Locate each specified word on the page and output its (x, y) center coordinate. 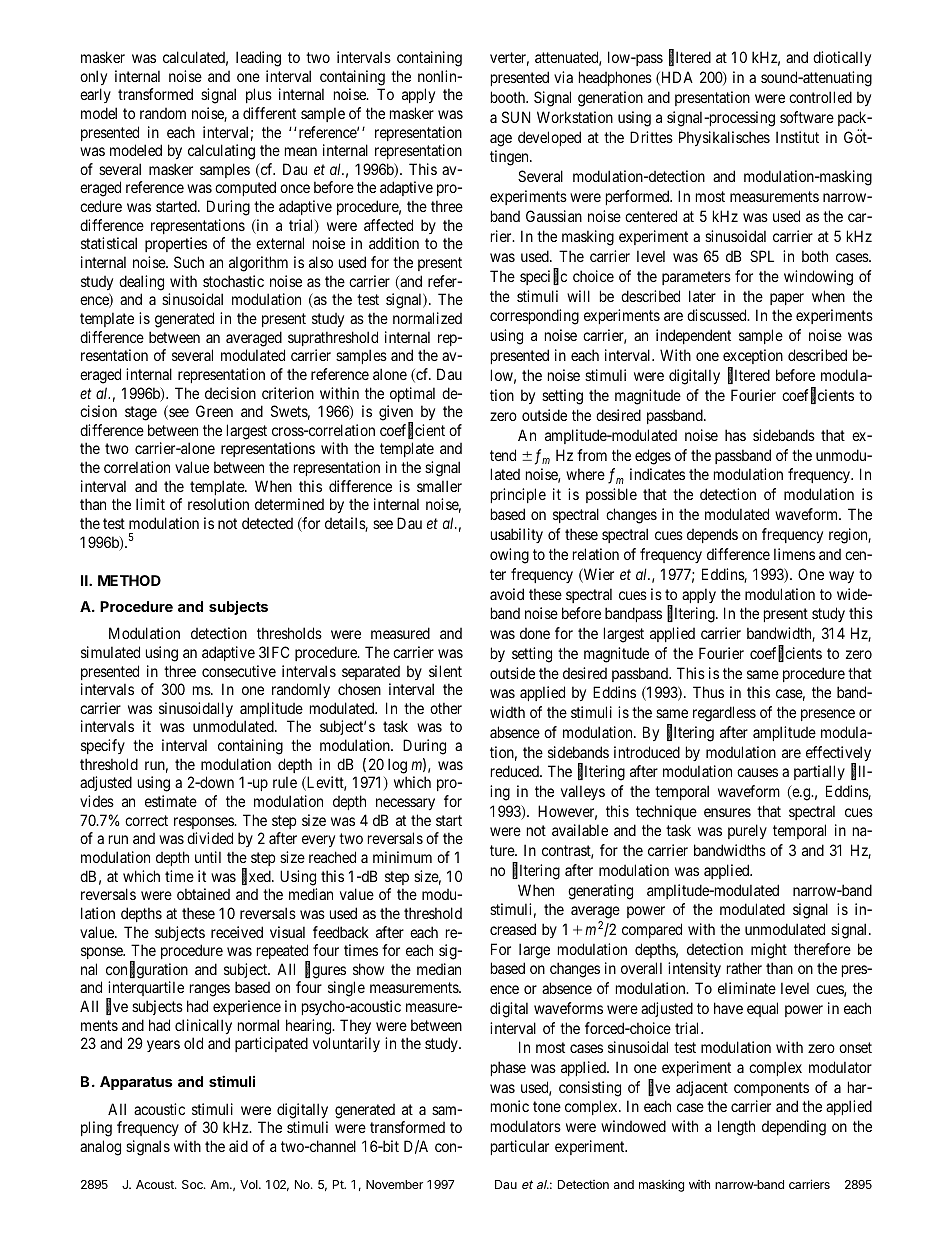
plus (259, 95)
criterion (288, 393)
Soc (193, 1184)
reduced (516, 771)
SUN (516, 117)
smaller (439, 486)
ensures (727, 812)
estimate (171, 801)
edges (653, 457)
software (807, 117)
